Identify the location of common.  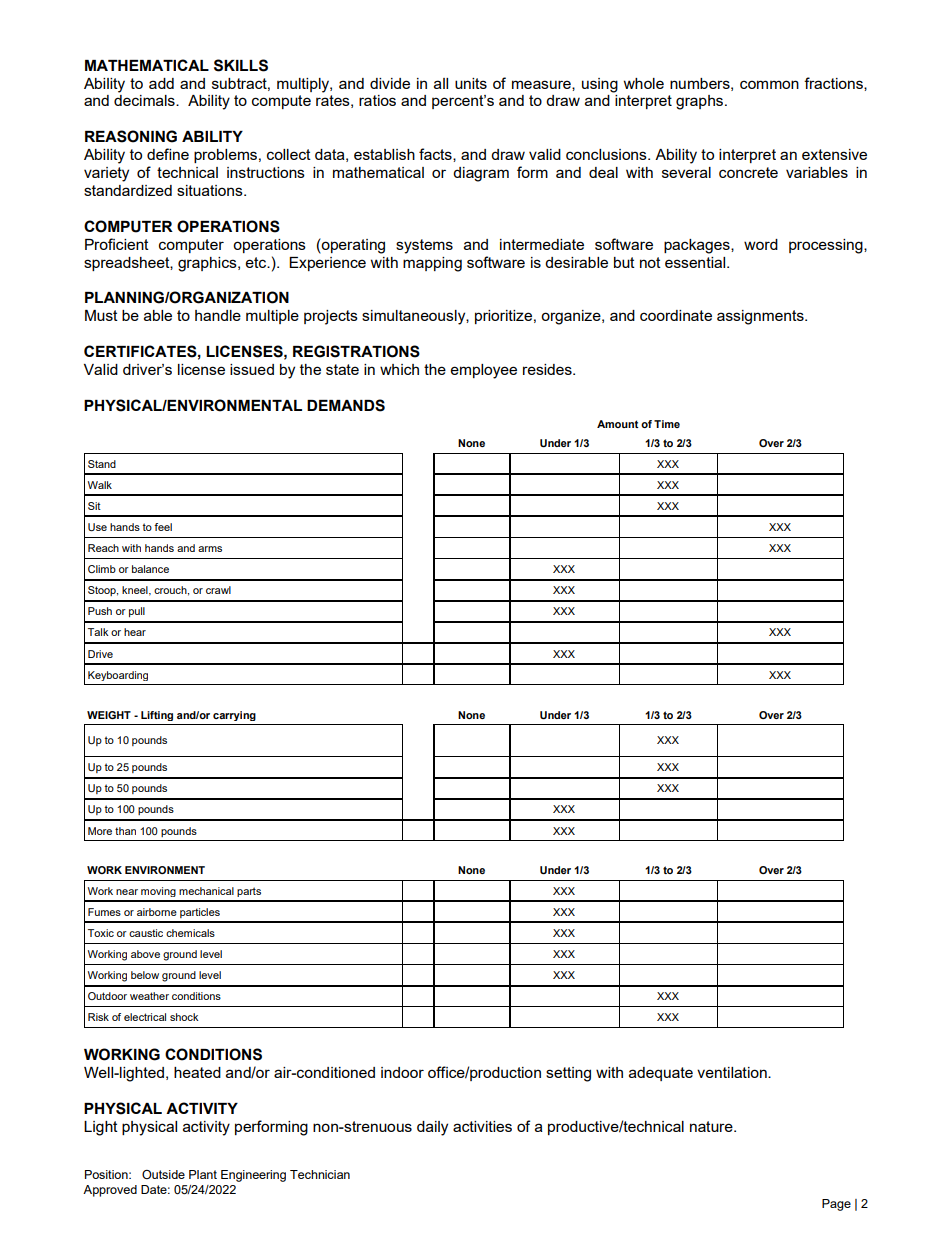
(769, 84).
